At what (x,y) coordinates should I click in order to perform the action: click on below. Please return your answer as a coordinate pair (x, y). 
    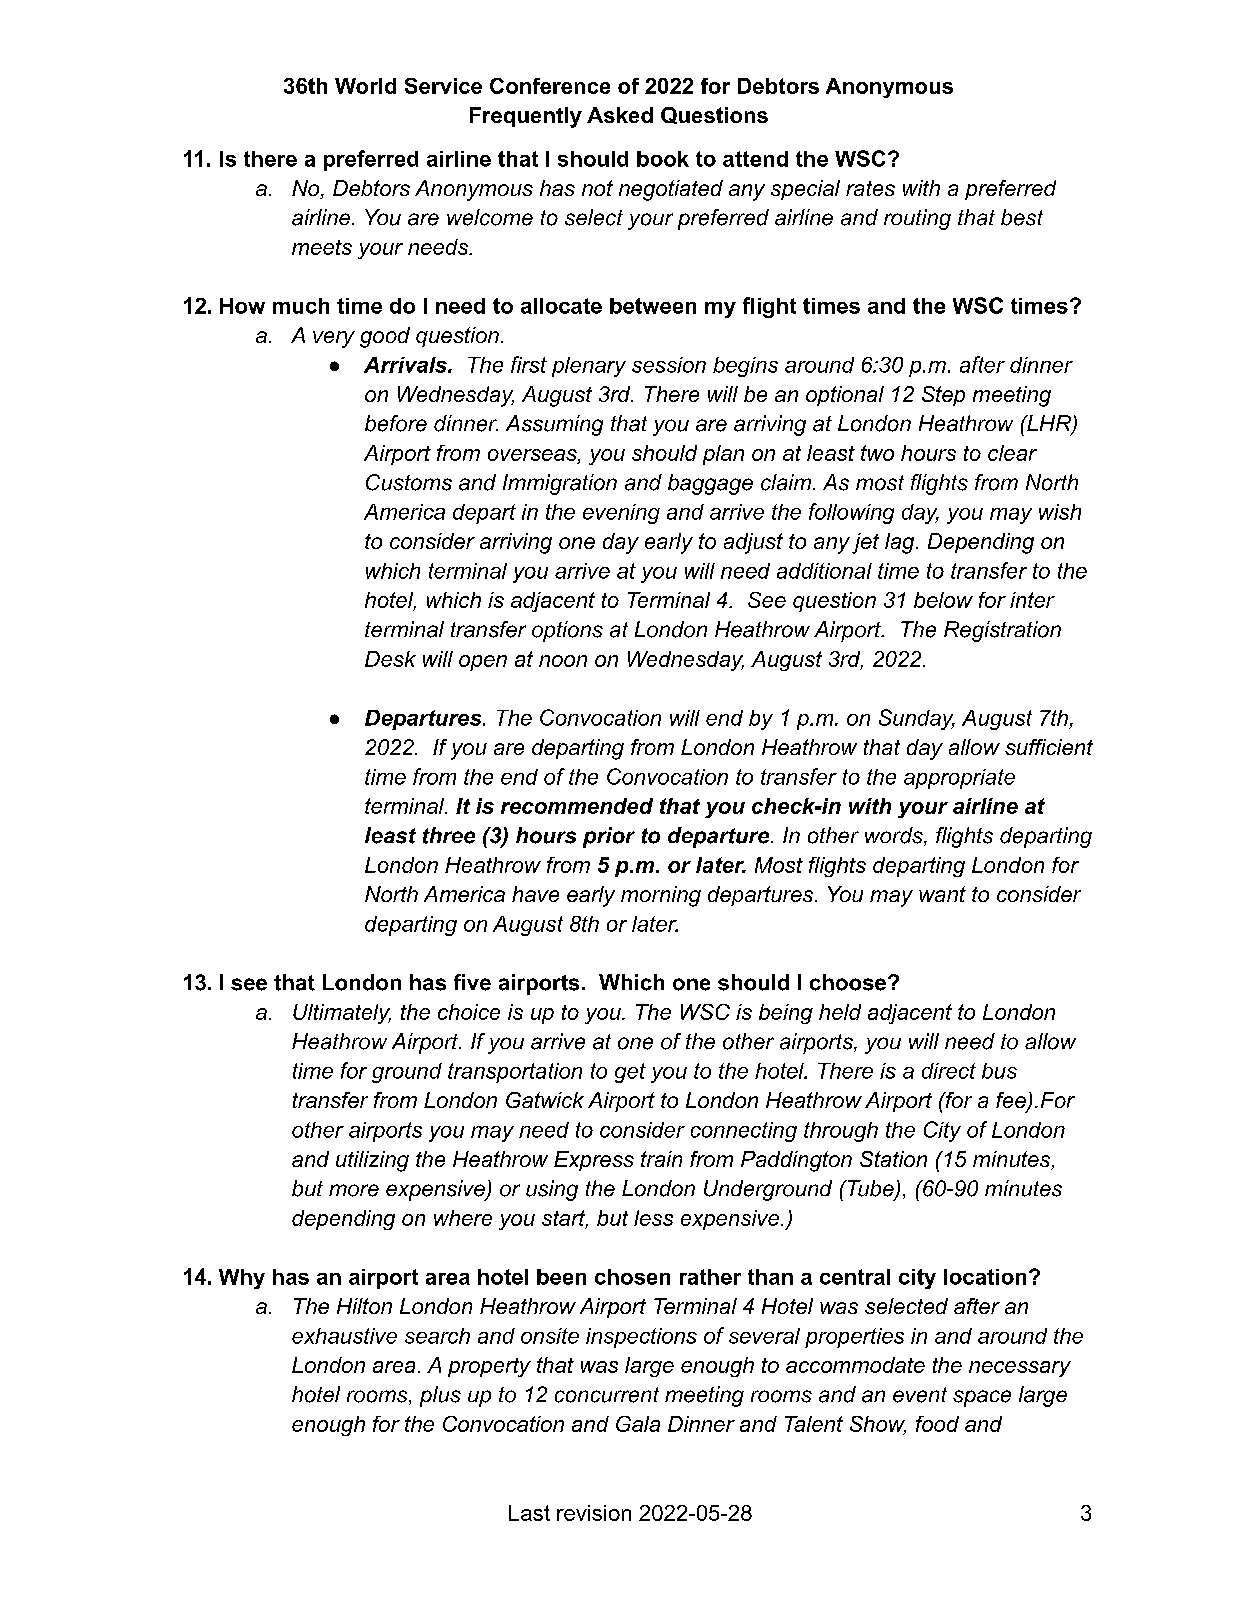
    Looking at the image, I should click on (943, 600).
